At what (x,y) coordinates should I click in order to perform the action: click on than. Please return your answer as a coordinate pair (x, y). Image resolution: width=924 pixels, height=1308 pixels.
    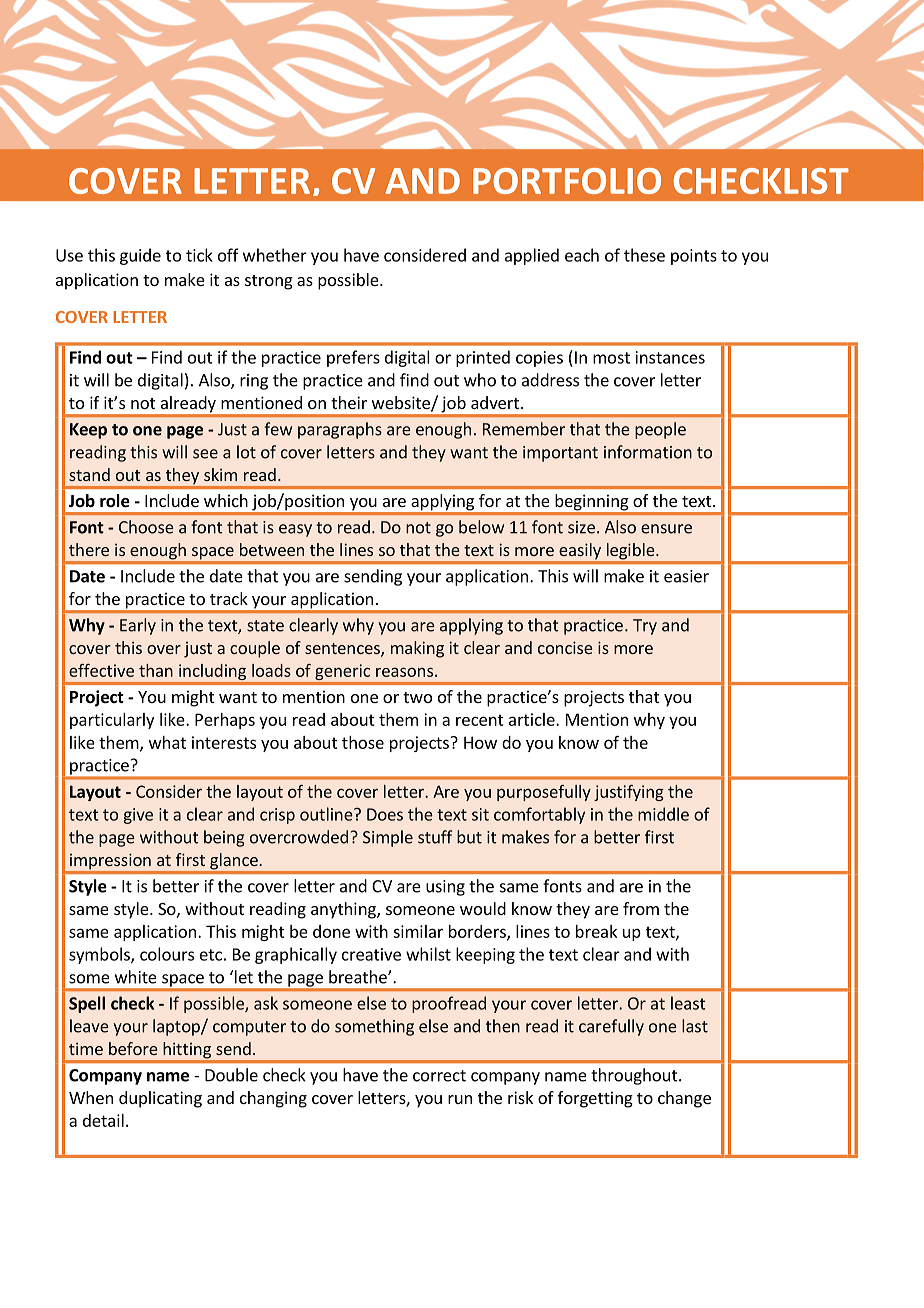
    Looking at the image, I should click on (156, 670).
